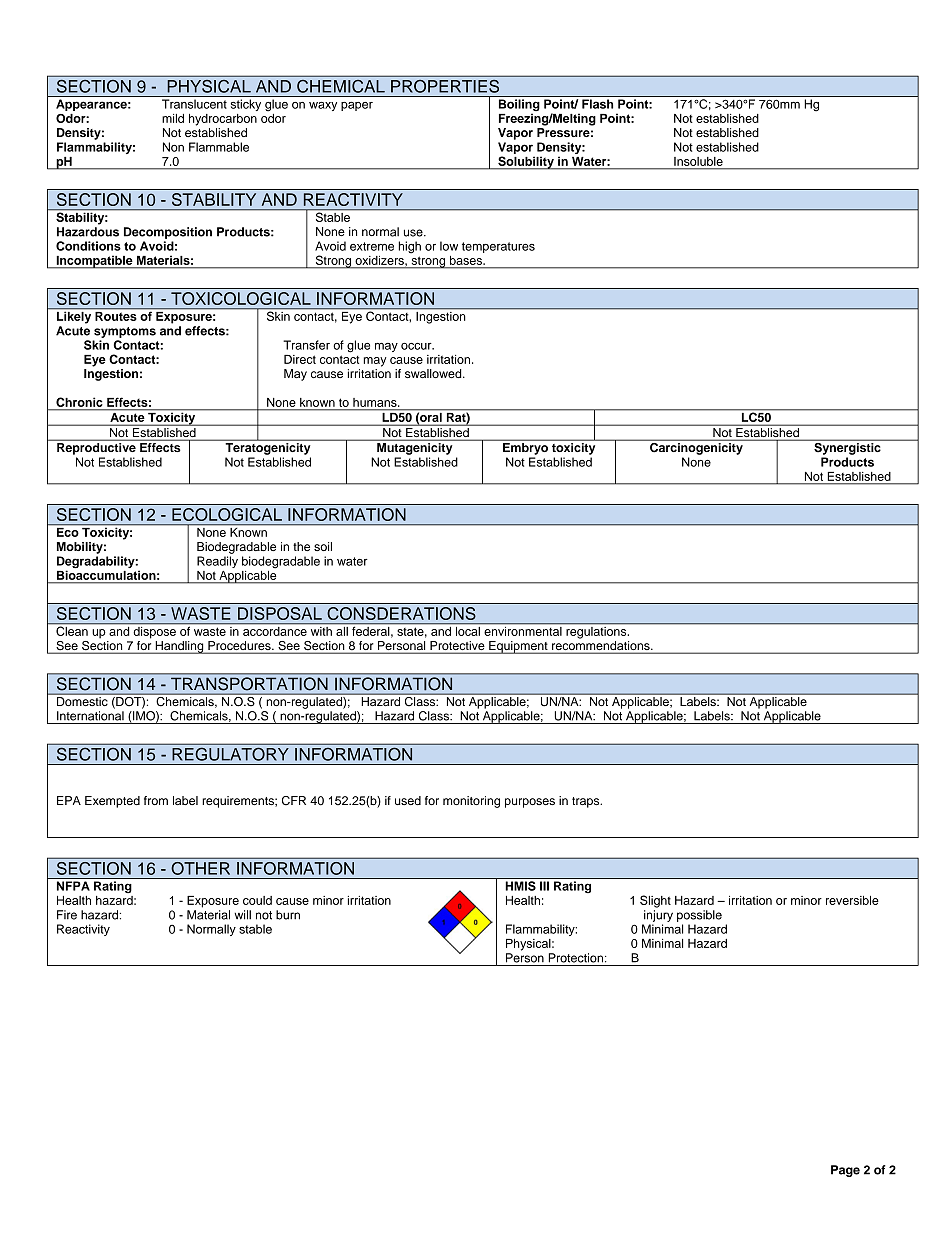 The width and height of the screenshot is (952, 1233). What do you see at coordinates (156, 800) in the screenshot?
I see `from` at bounding box center [156, 800].
